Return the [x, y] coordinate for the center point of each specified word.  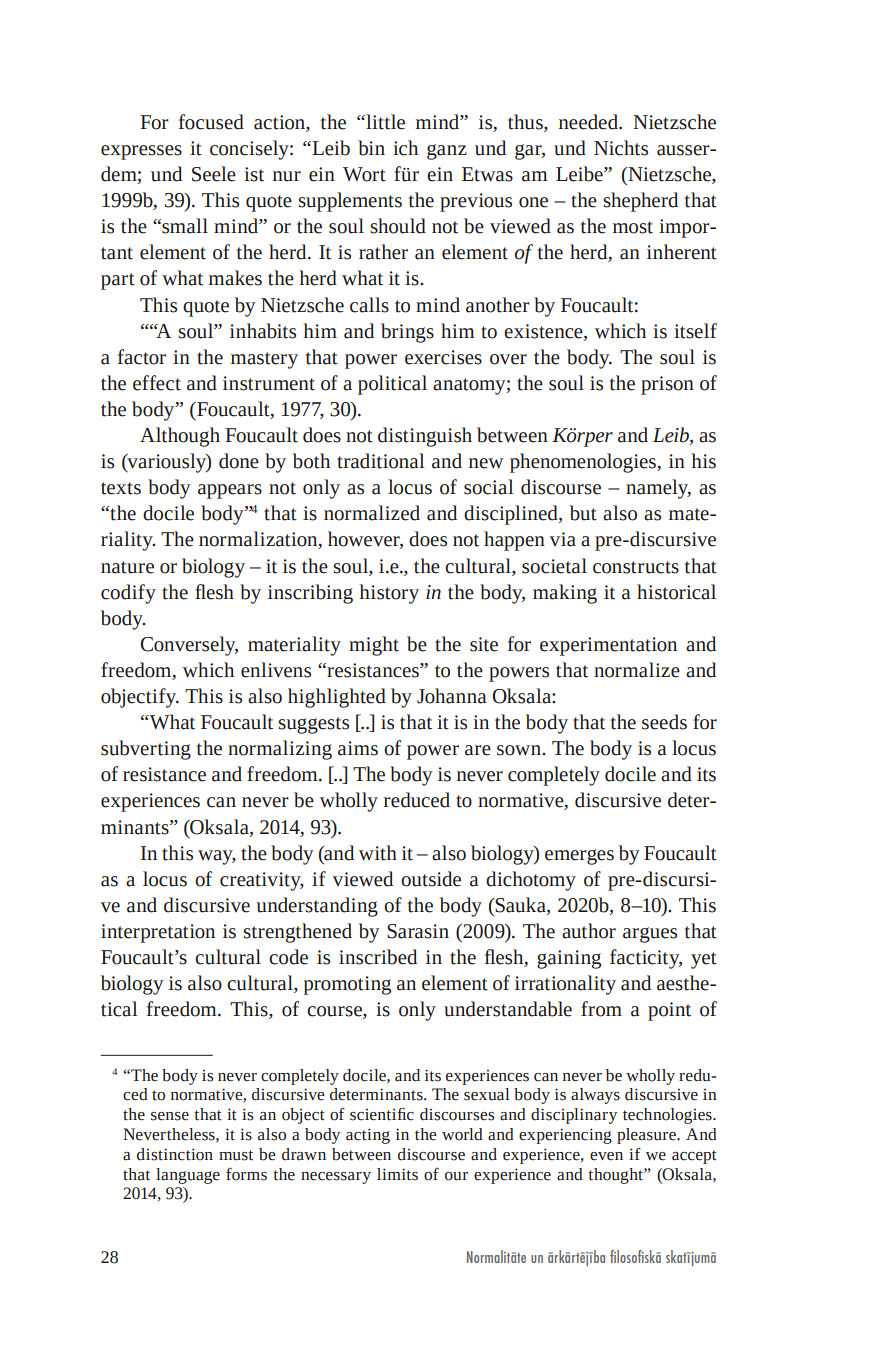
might [374, 646]
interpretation [158, 933]
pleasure [647, 1136]
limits [397, 1174]
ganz [447, 152]
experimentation [608, 646]
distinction [175, 1154]
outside [431, 879]
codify [128, 594]
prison [667, 385]
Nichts [621, 148]
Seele [214, 174]
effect [157, 383]
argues [650, 935]
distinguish [425, 437]
